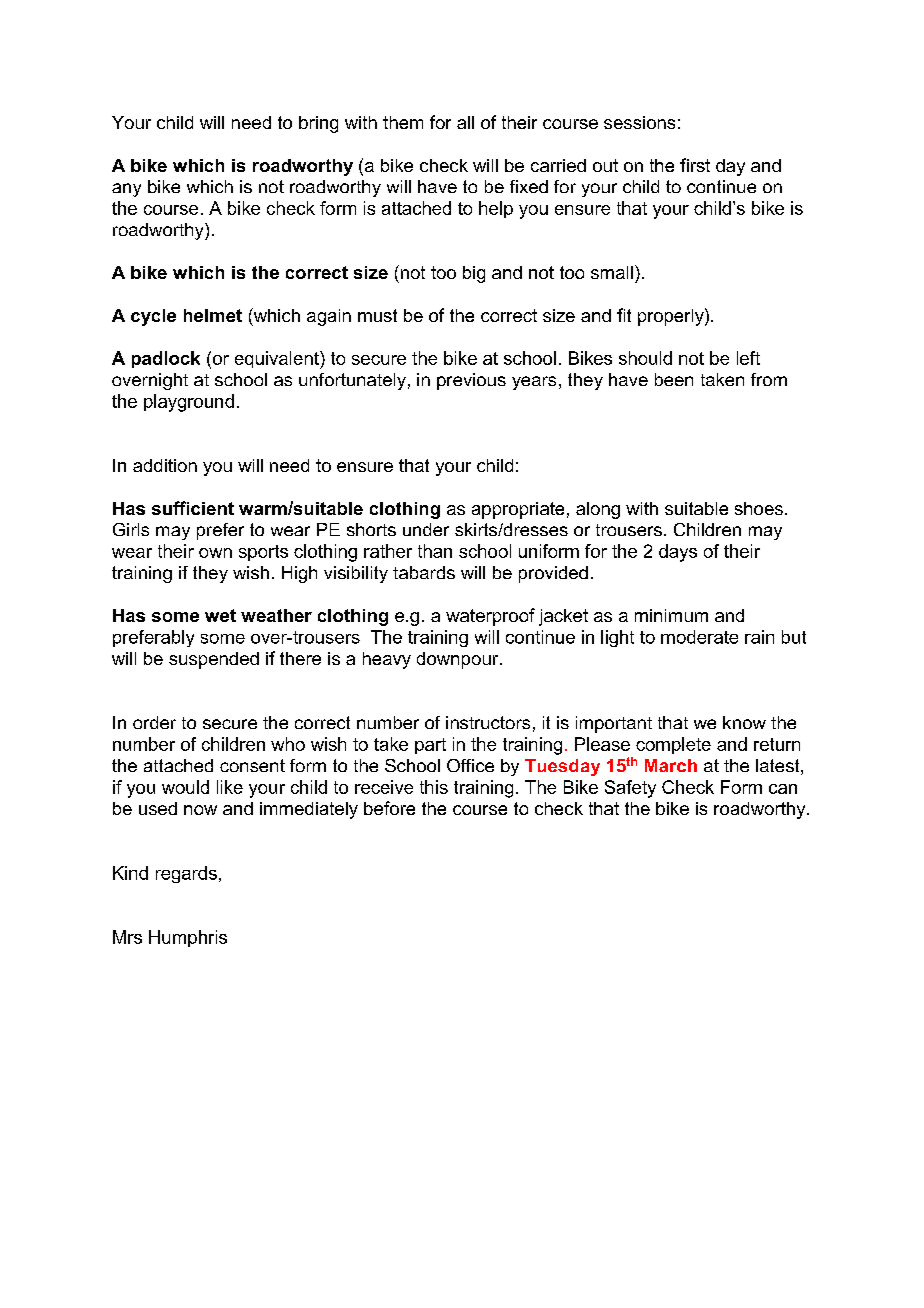 Image resolution: width=924 pixels, height=1308 pixels. Describe the element at coordinates (126, 190) in the image. I see `any` at that location.
